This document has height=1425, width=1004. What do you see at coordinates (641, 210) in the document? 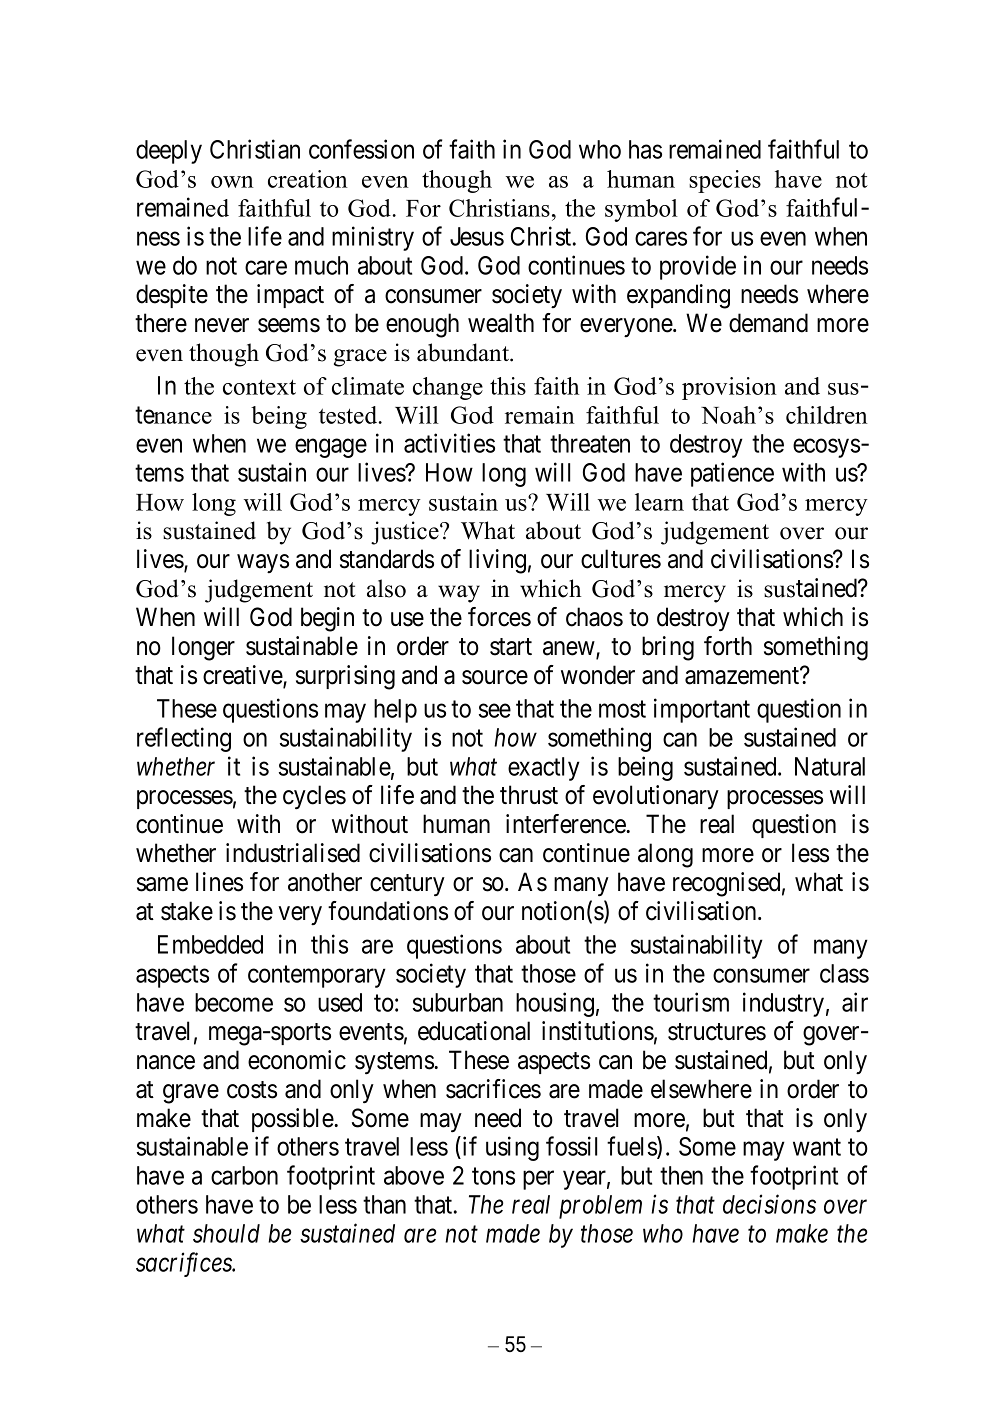
I see `symbol` at bounding box center [641, 210].
